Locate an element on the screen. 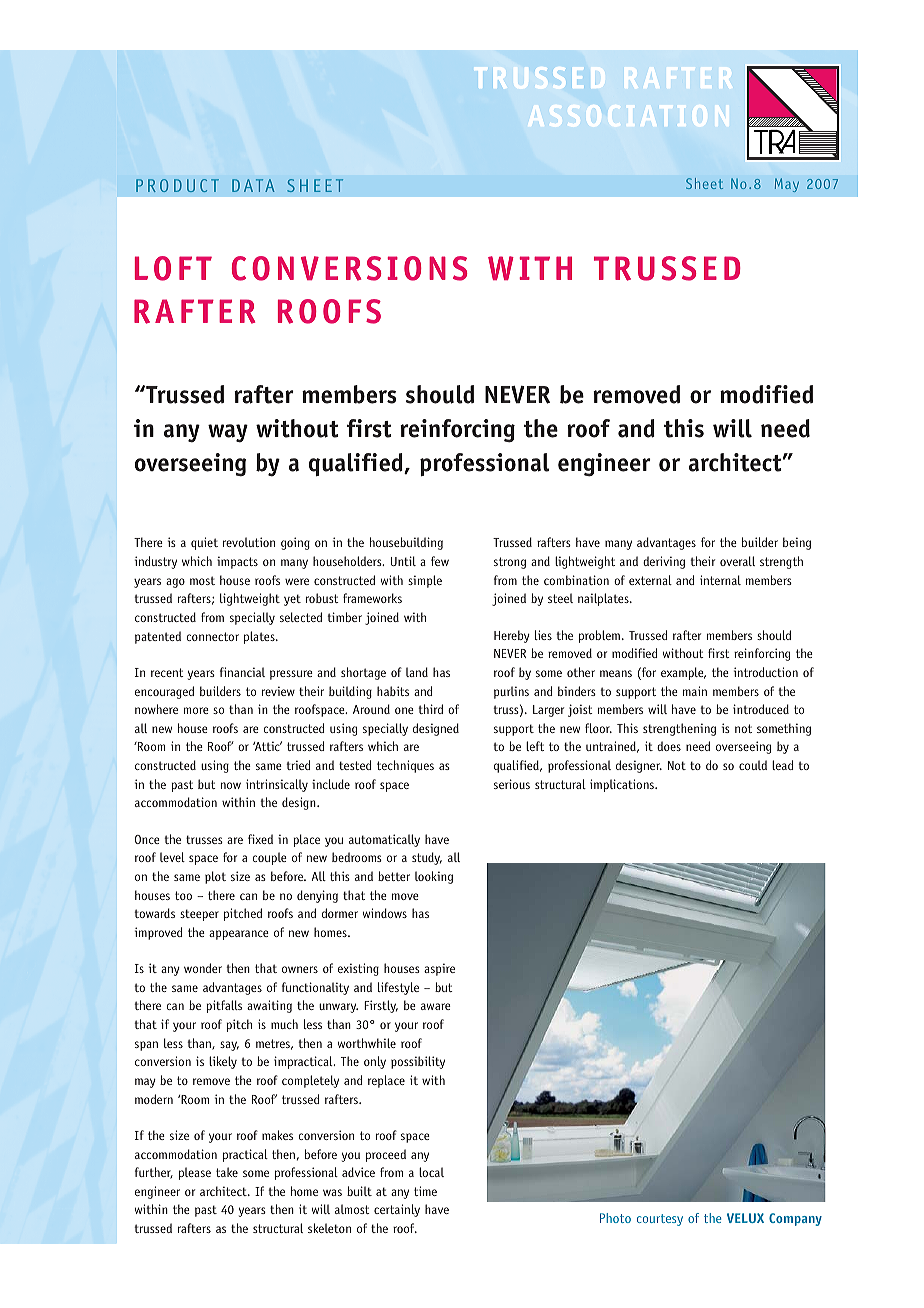 Image resolution: width=924 pixels, height=1308 pixels. time is located at coordinates (425, 1191).
